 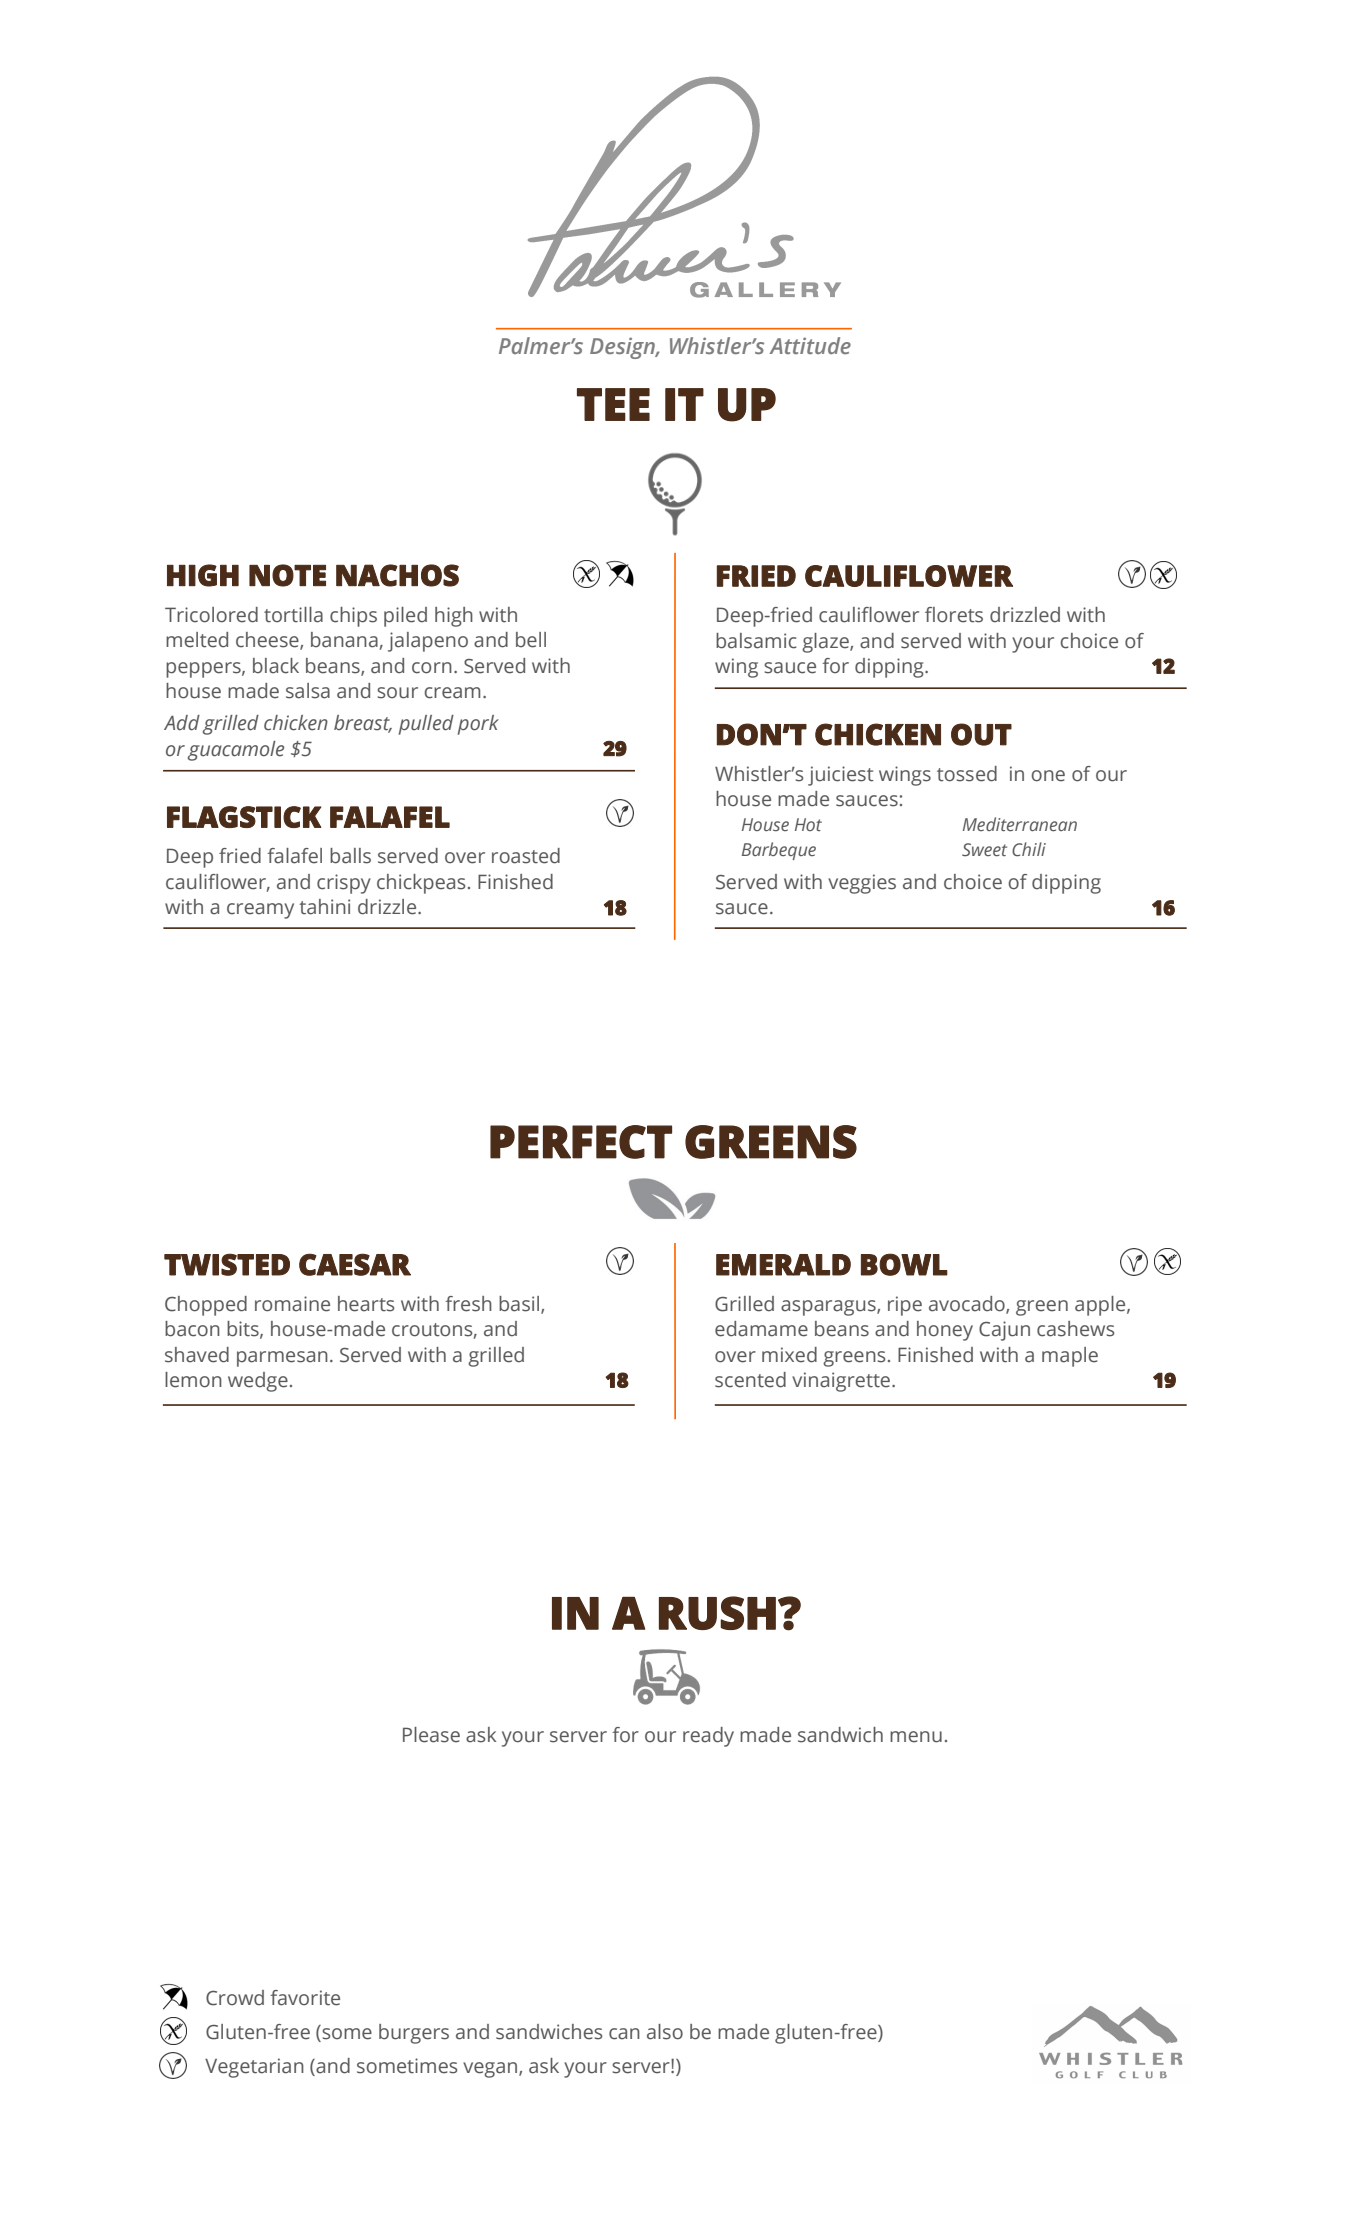 What do you see at coordinates (810, 345) in the screenshot?
I see `Attitude` at bounding box center [810, 345].
